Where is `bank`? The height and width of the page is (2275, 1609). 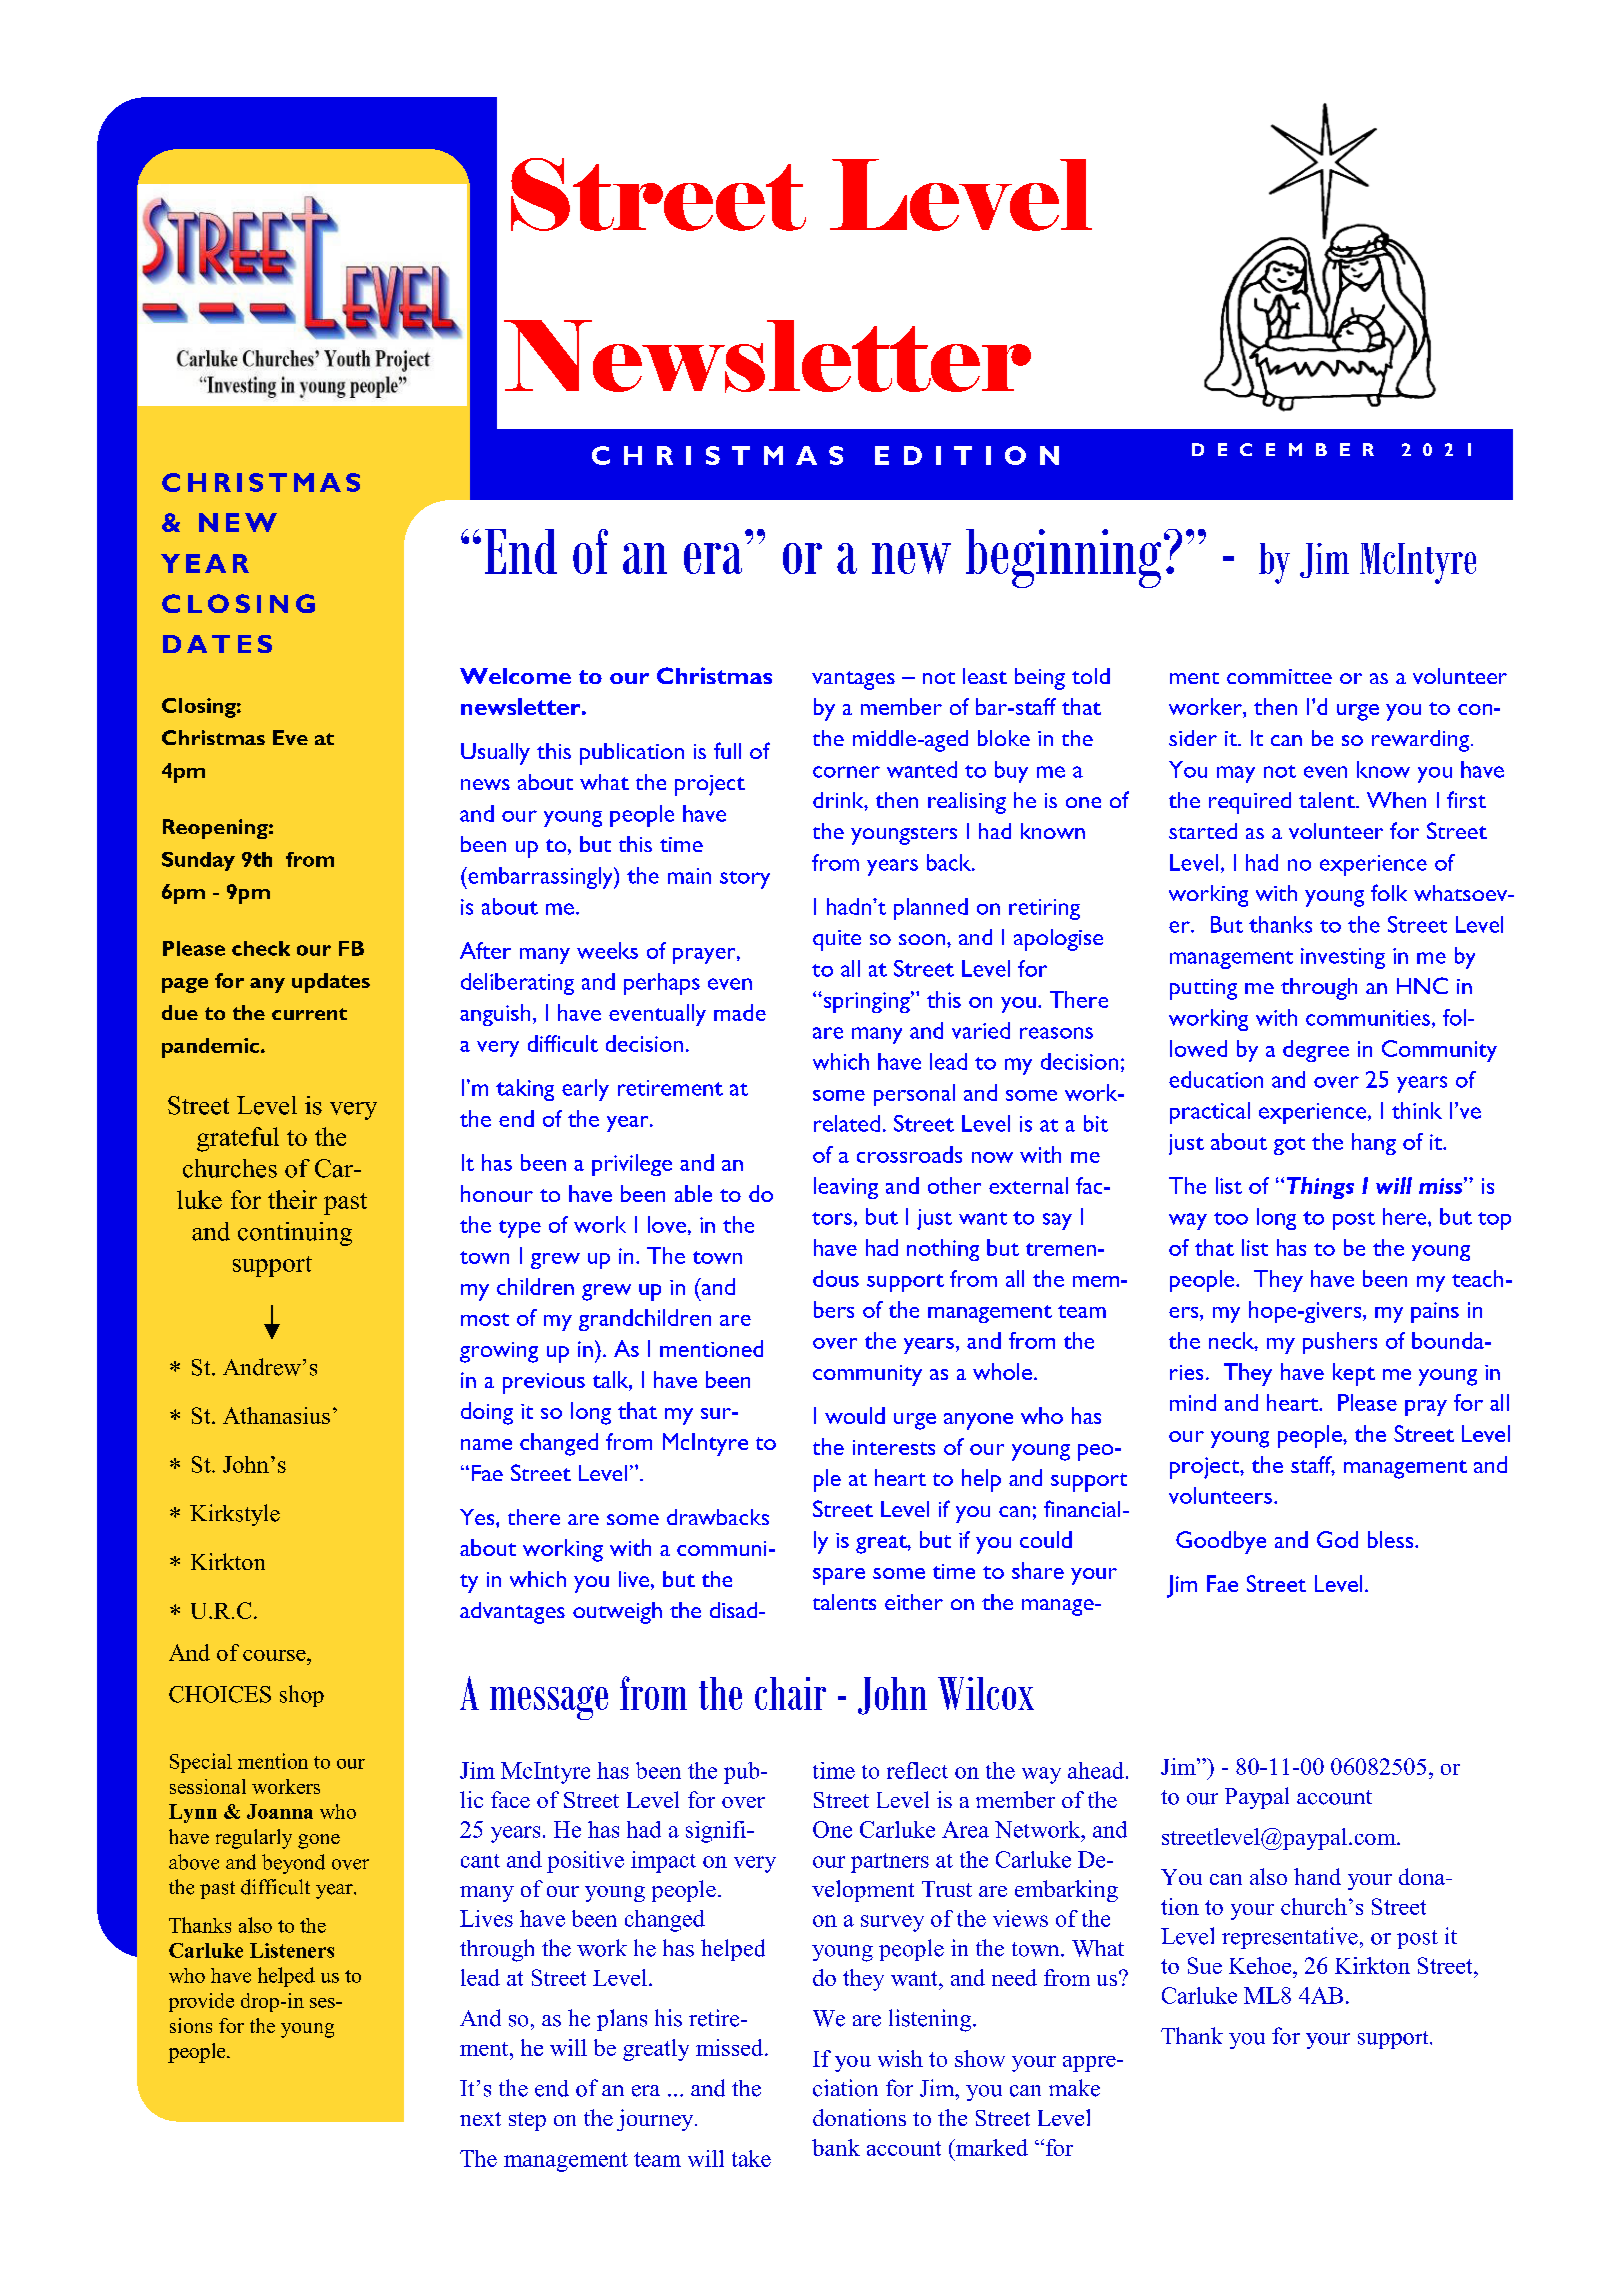 bank is located at coordinates (836, 2147).
